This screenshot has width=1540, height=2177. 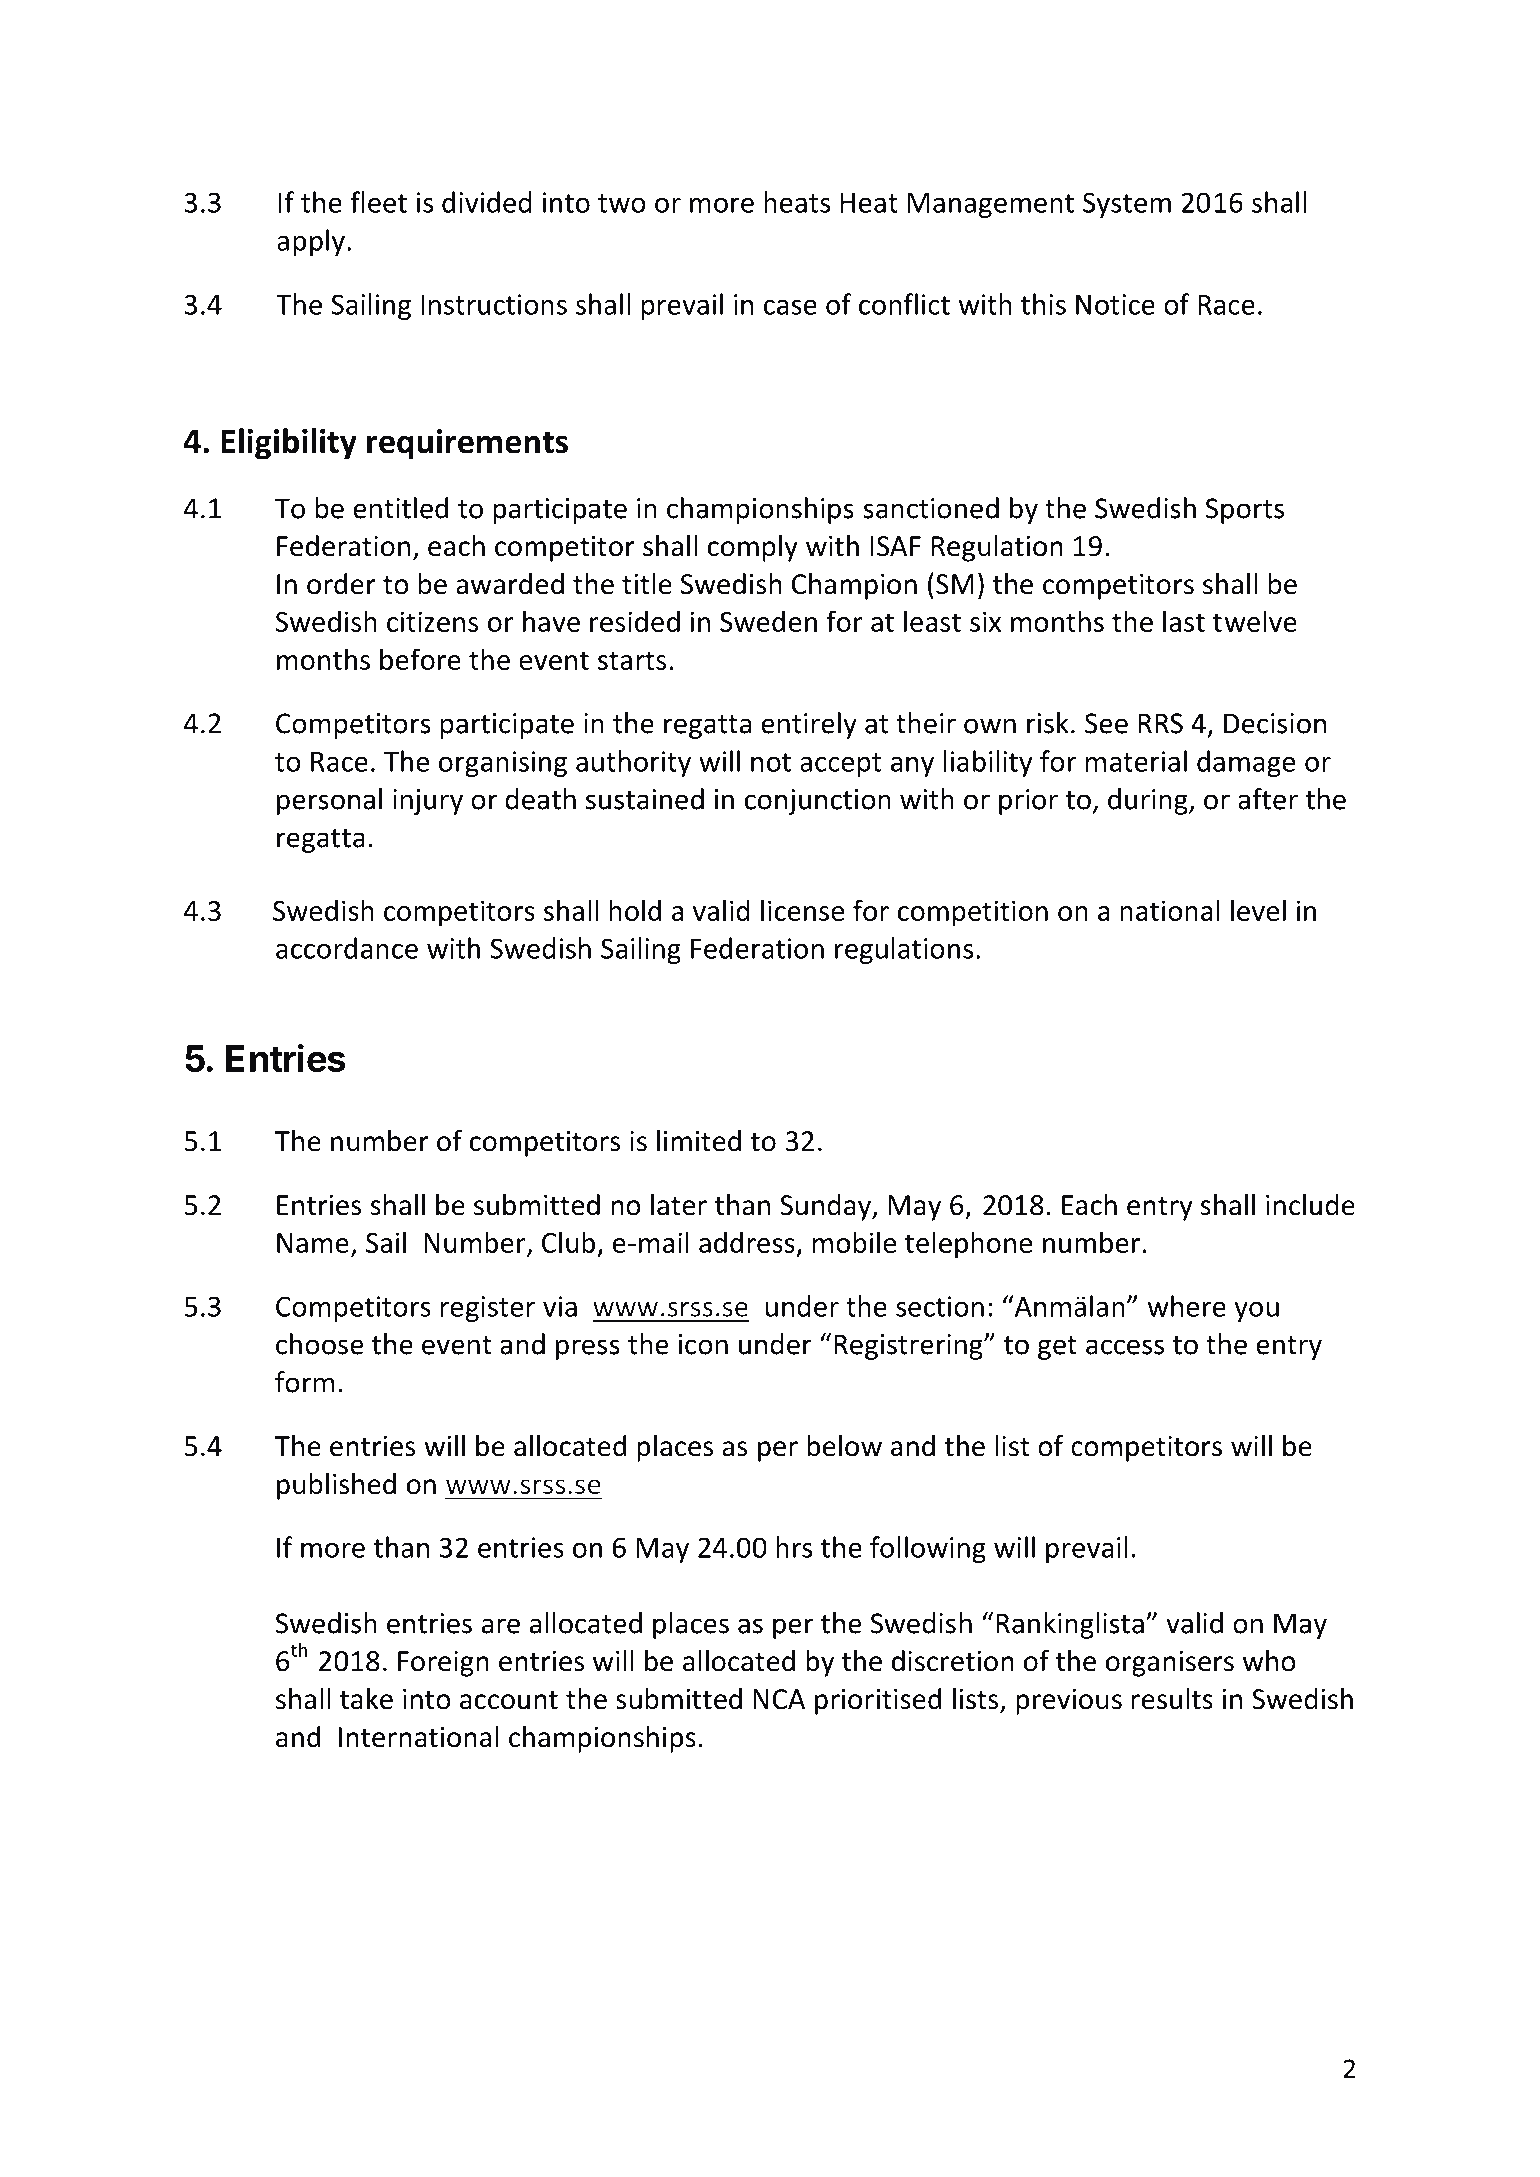 What do you see at coordinates (378, 202) in the screenshot?
I see `fleet` at bounding box center [378, 202].
